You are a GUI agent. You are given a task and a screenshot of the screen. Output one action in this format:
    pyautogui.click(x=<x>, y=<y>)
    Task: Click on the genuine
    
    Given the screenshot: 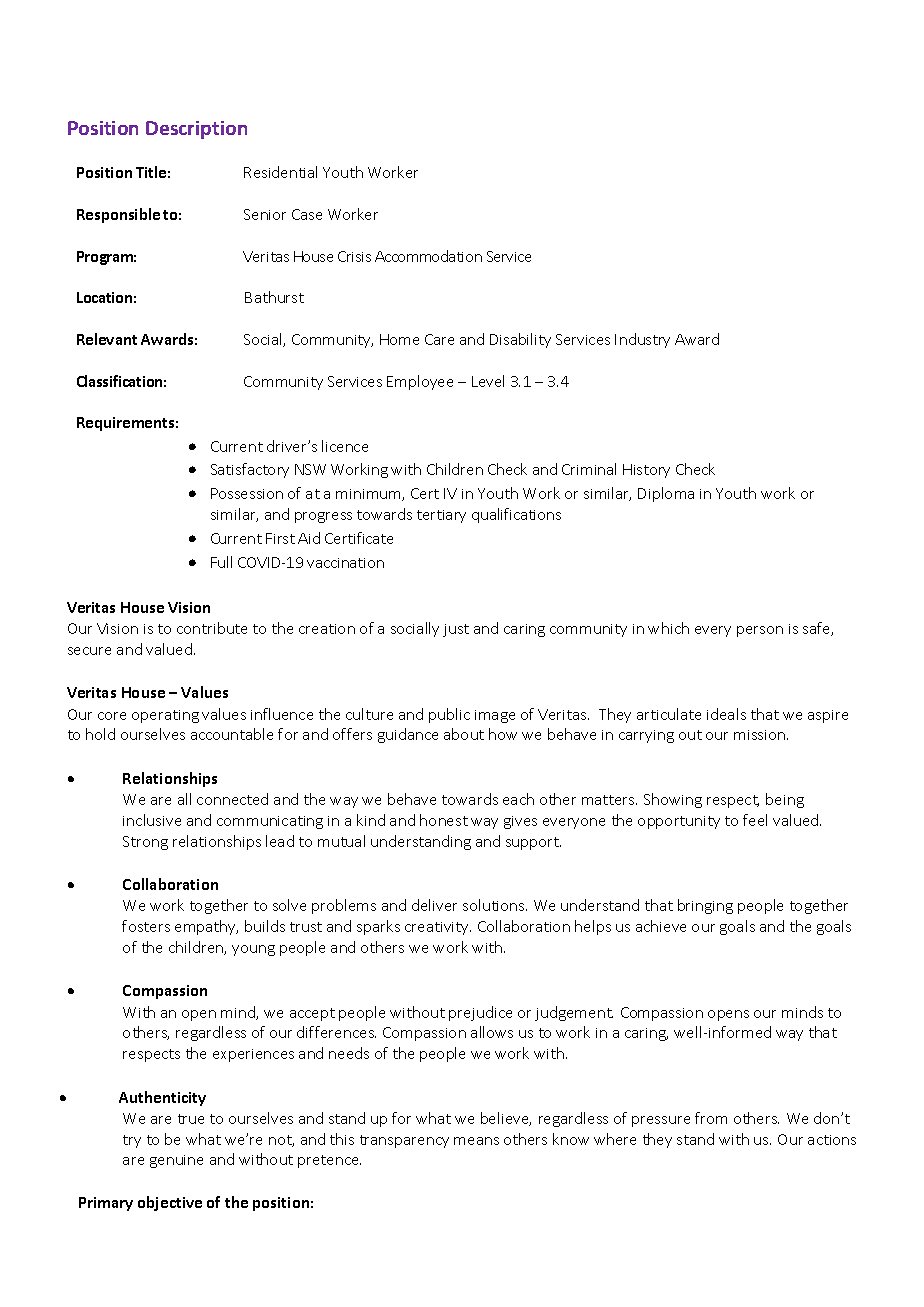 What is the action you would take?
    pyautogui.click(x=176, y=1161)
